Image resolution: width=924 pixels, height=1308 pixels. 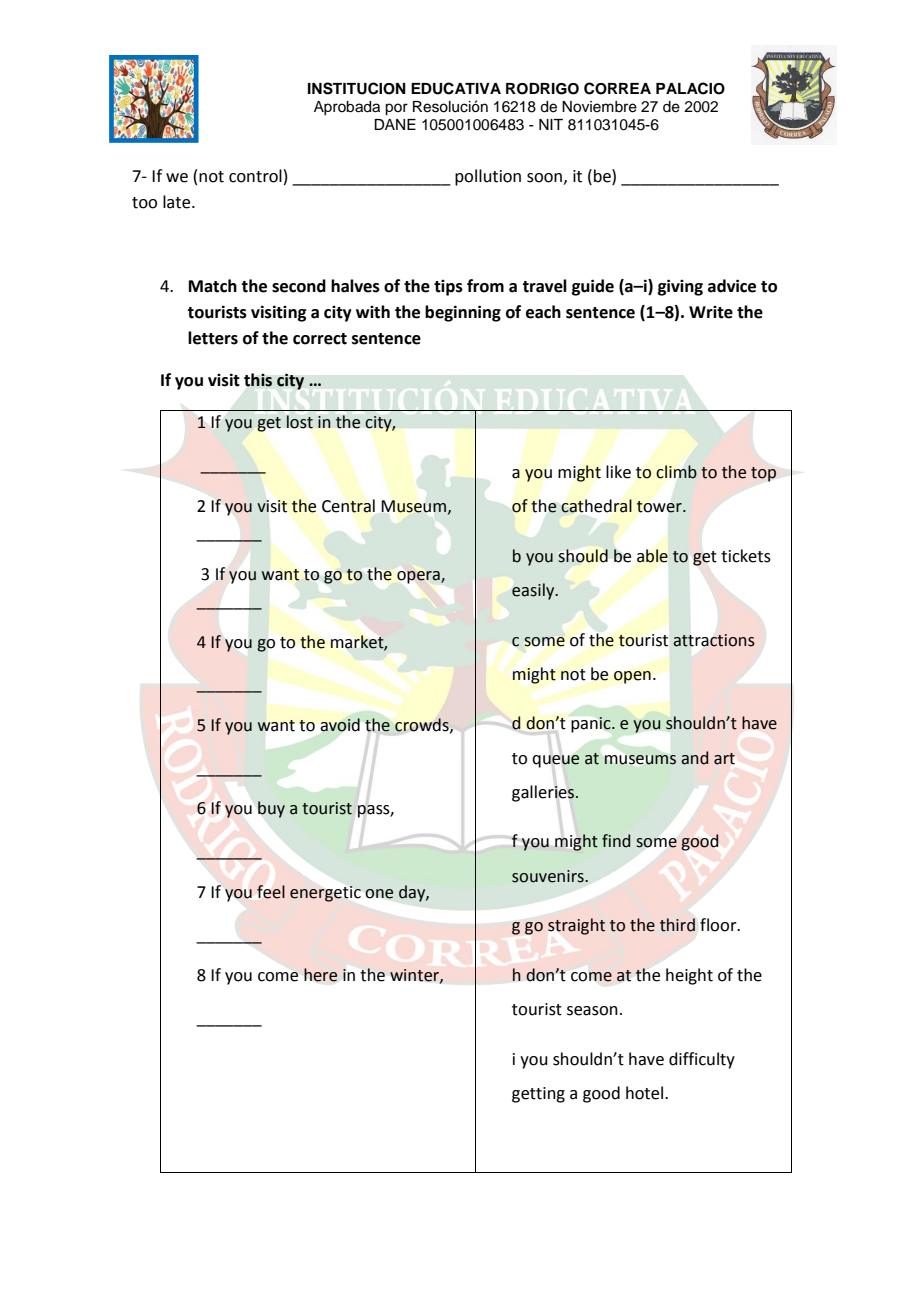 What do you see at coordinates (348, 506) in the page?
I see `Central` at bounding box center [348, 506].
